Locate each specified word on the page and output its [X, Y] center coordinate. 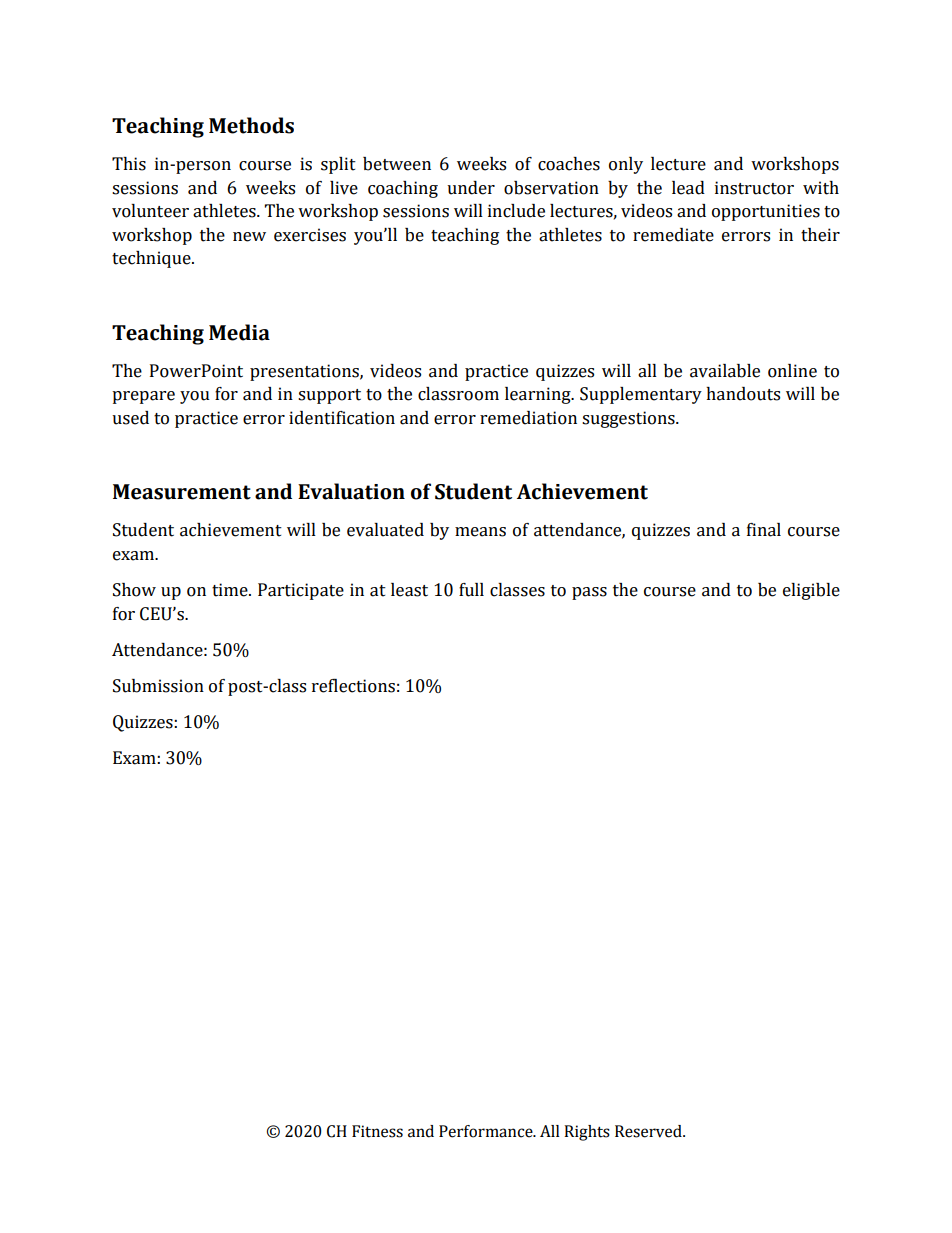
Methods [251, 125]
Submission [158, 686]
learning [539, 395]
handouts [743, 394]
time [231, 590]
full [471, 590]
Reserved [649, 1131]
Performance [487, 1131]
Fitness [377, 1131]
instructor [754, 188]
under [471, 188]
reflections [353, 686]
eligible [811, 591]
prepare [143, 397]
